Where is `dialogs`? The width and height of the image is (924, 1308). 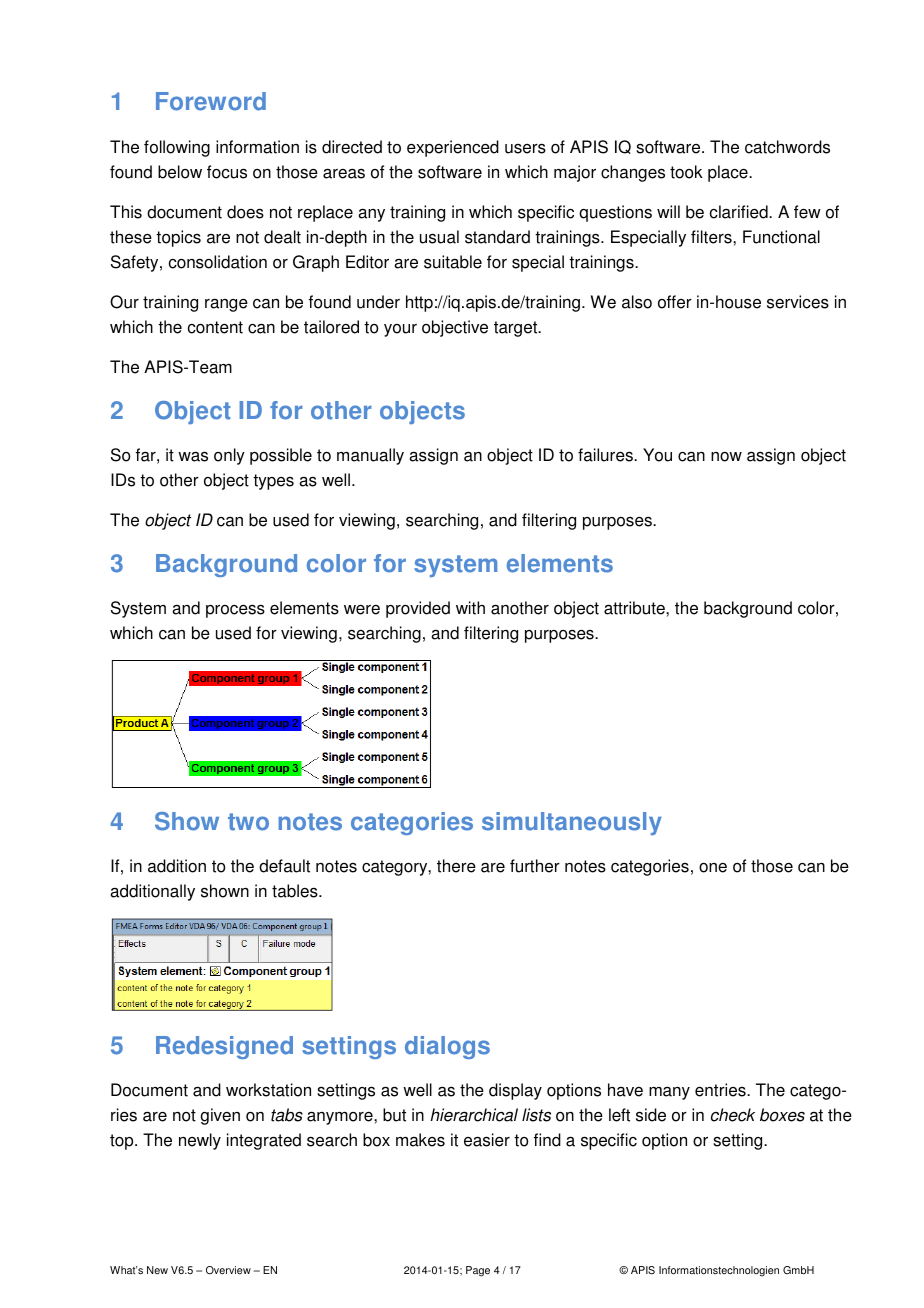 dialogs is located at coordinates (447, 1047).
